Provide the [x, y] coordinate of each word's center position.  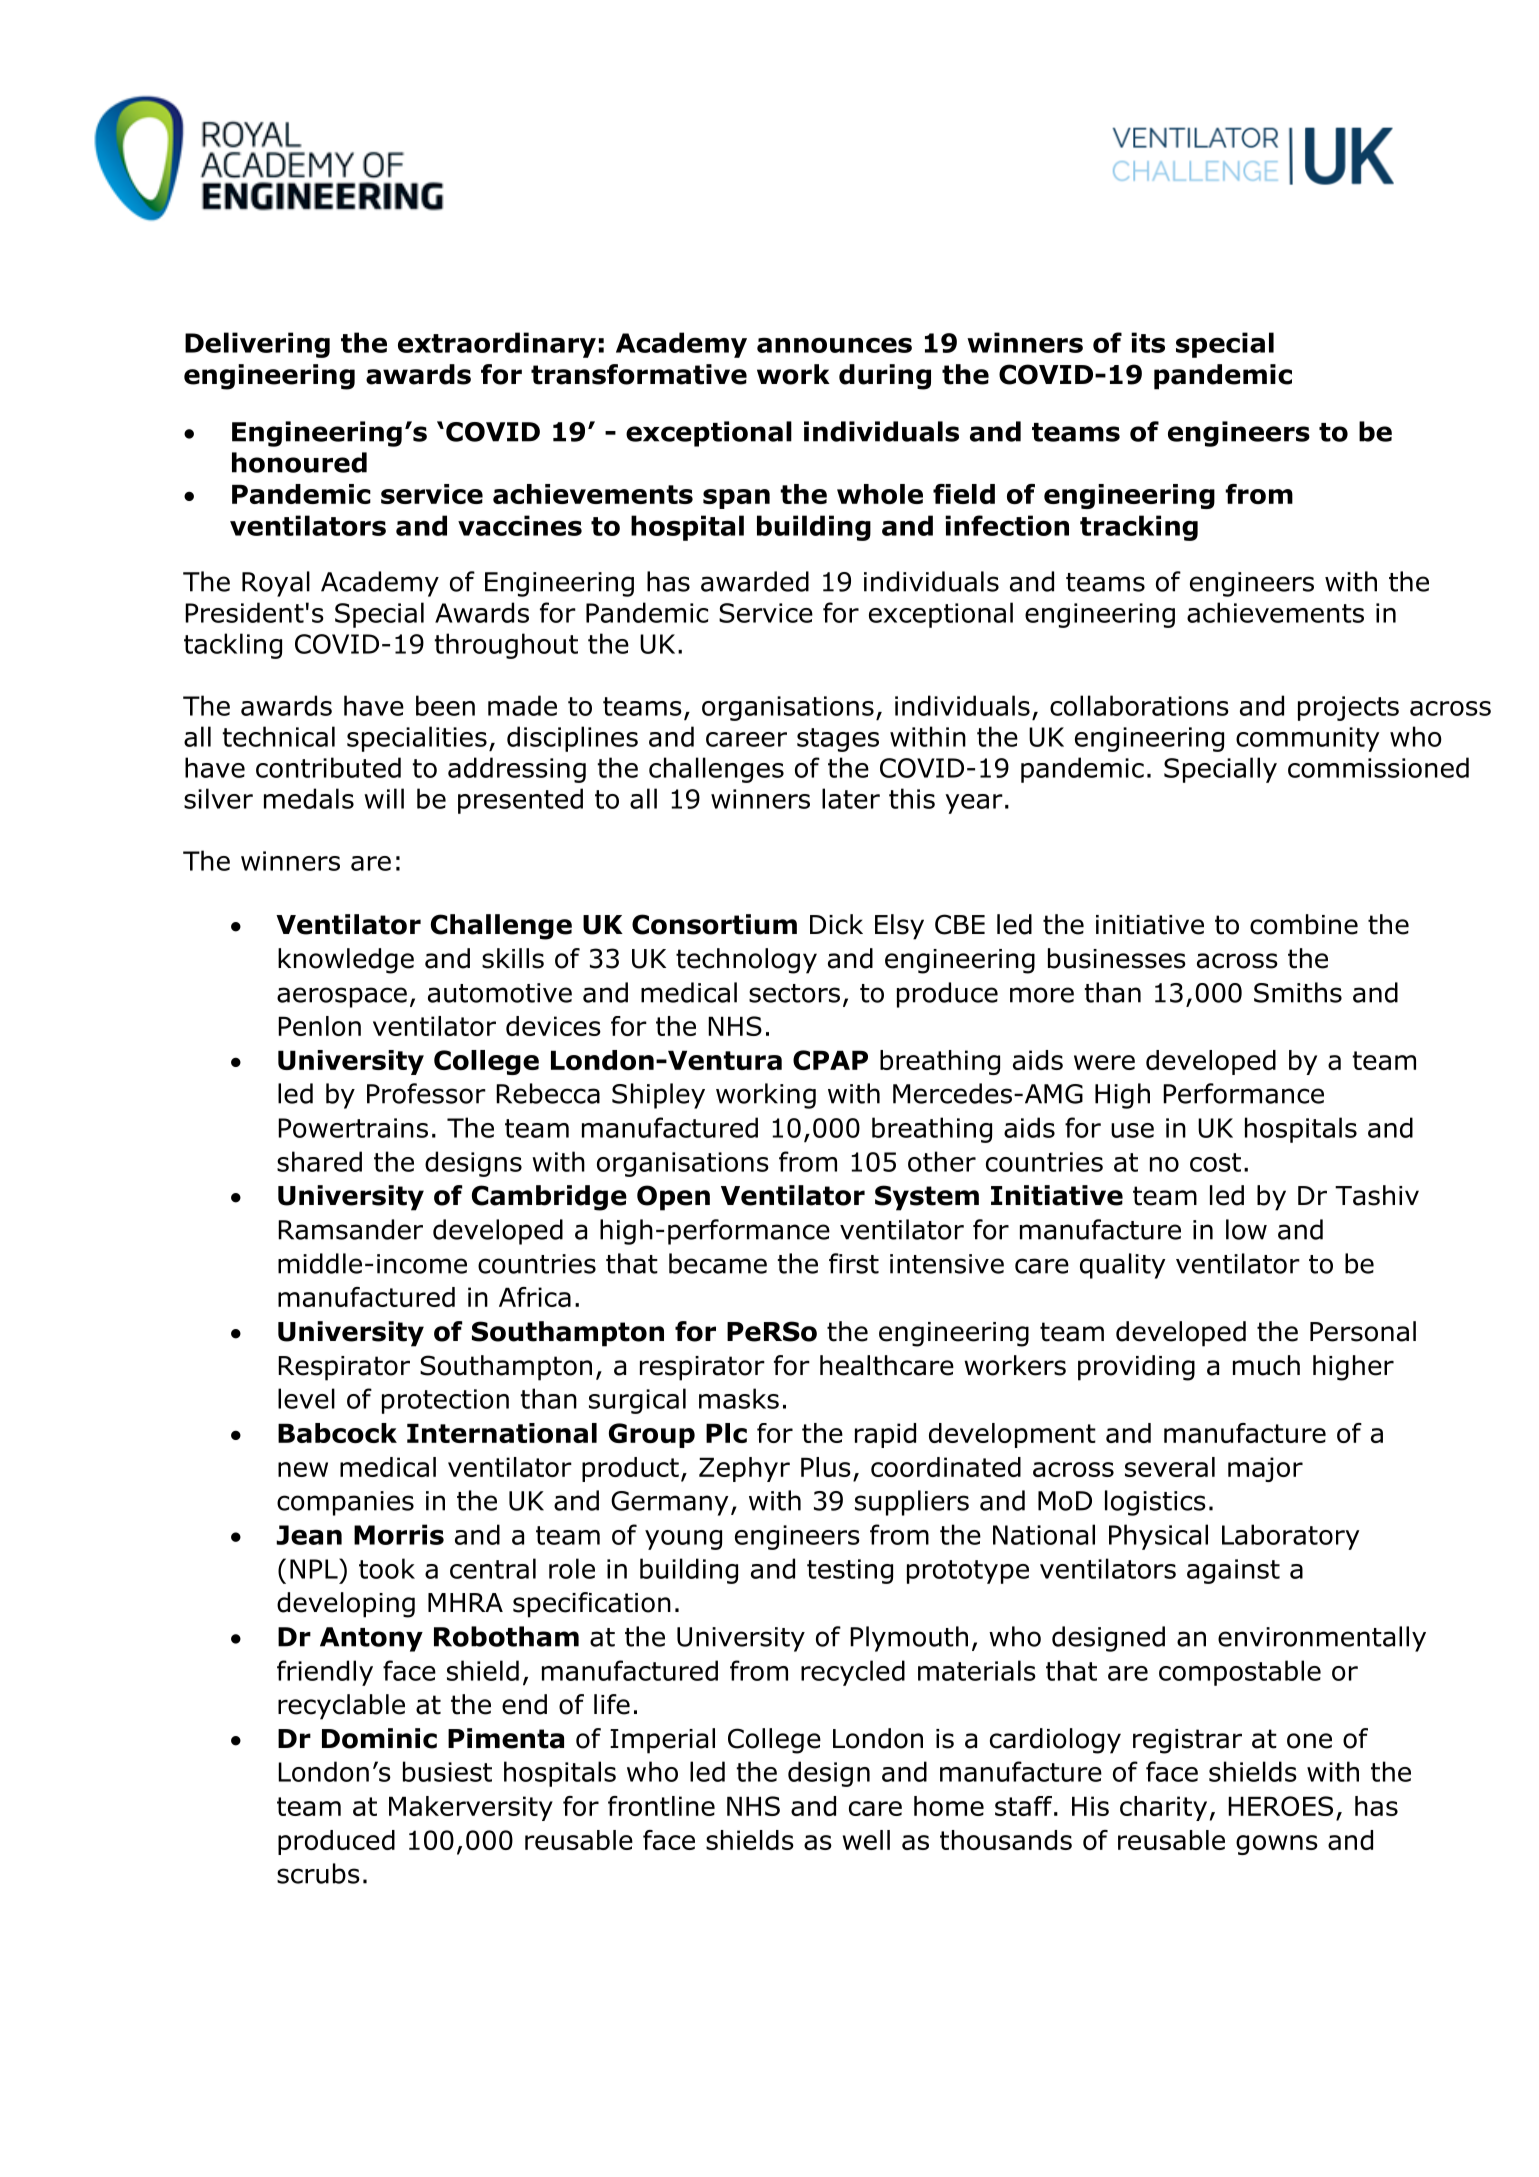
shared [319, 1161]
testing [850, 1571]
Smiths [1298, 992]
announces [834, 345]
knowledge [346, 961]
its [1148, 342]
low [1246, 1229]
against [1233, 1571]
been [445, 705]
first [854, 1263]
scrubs [318, 1873]
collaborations [1139, 705]
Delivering [257, 345]
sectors [794, 993]
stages [838, 740]
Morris [399, 1534]
